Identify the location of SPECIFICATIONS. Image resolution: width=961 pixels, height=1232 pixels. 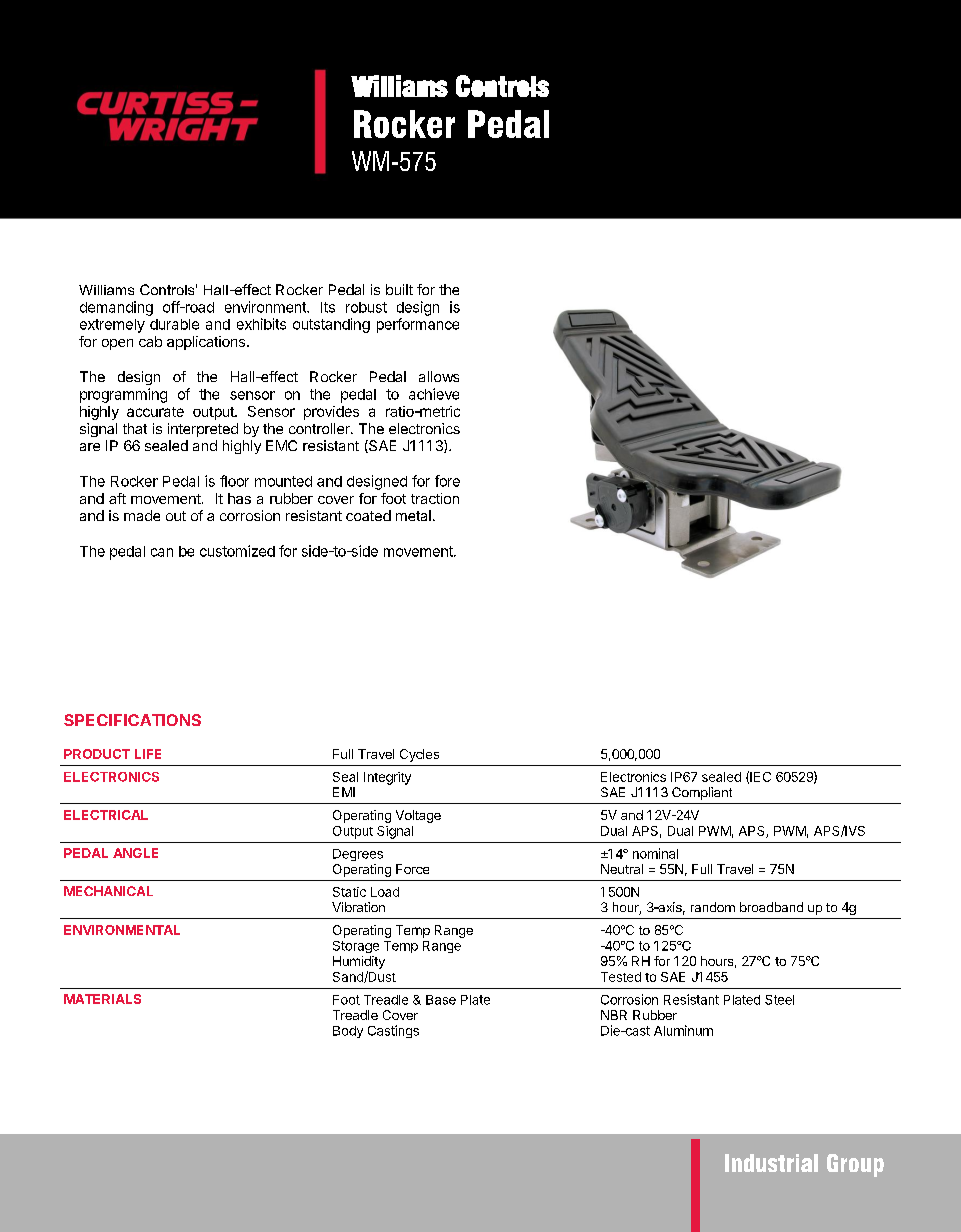
(132, 720).
